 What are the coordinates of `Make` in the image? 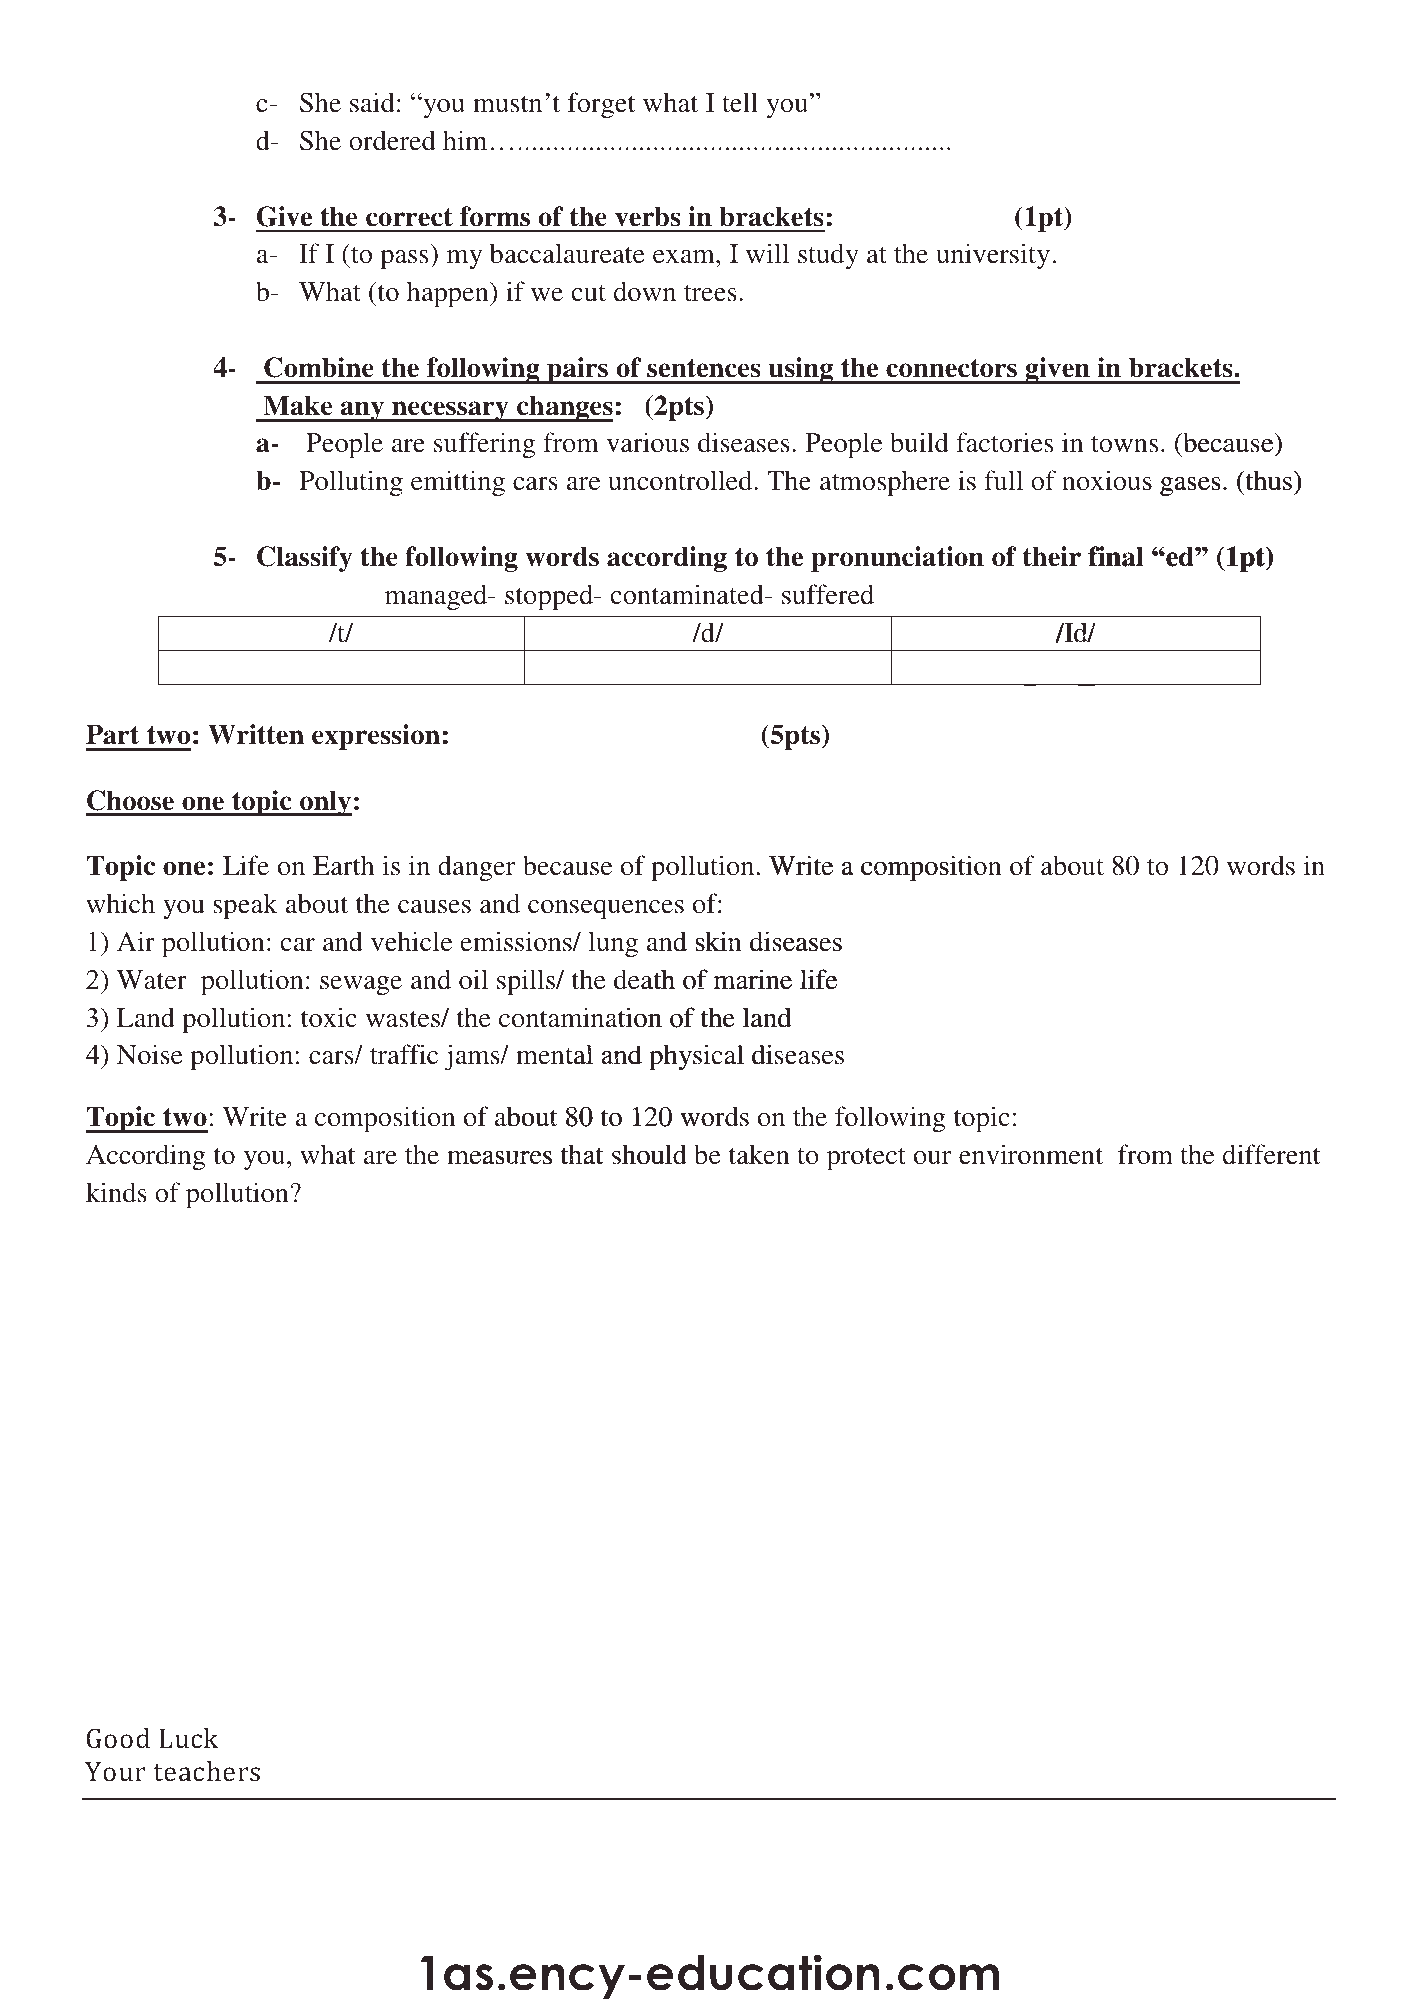 It's located at (298, 405).
